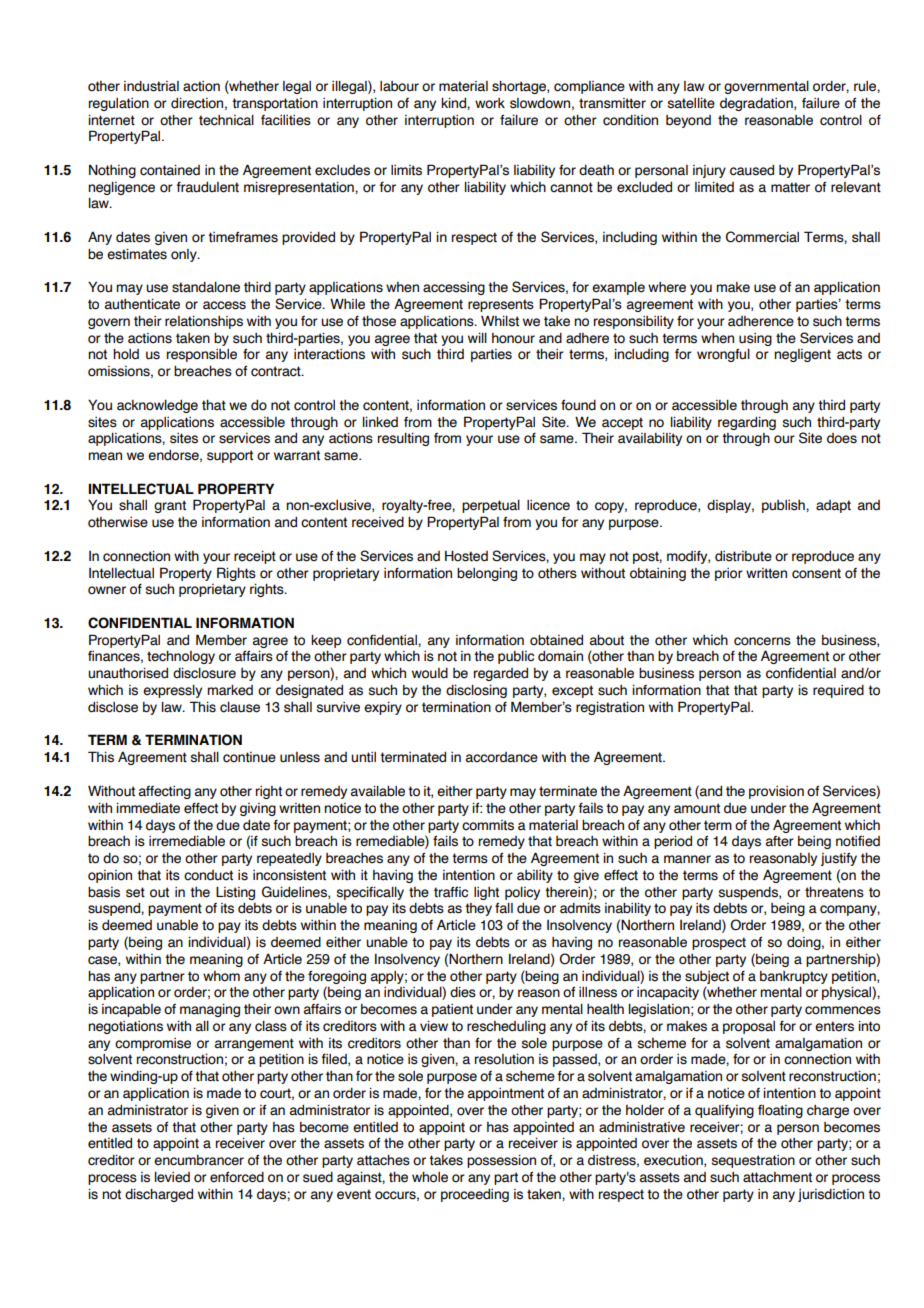 The image size is (924, 1308). What do you see at coordinates (181, 657) in the screenshot?
I see `technology` at bounding box center [181, 657].
